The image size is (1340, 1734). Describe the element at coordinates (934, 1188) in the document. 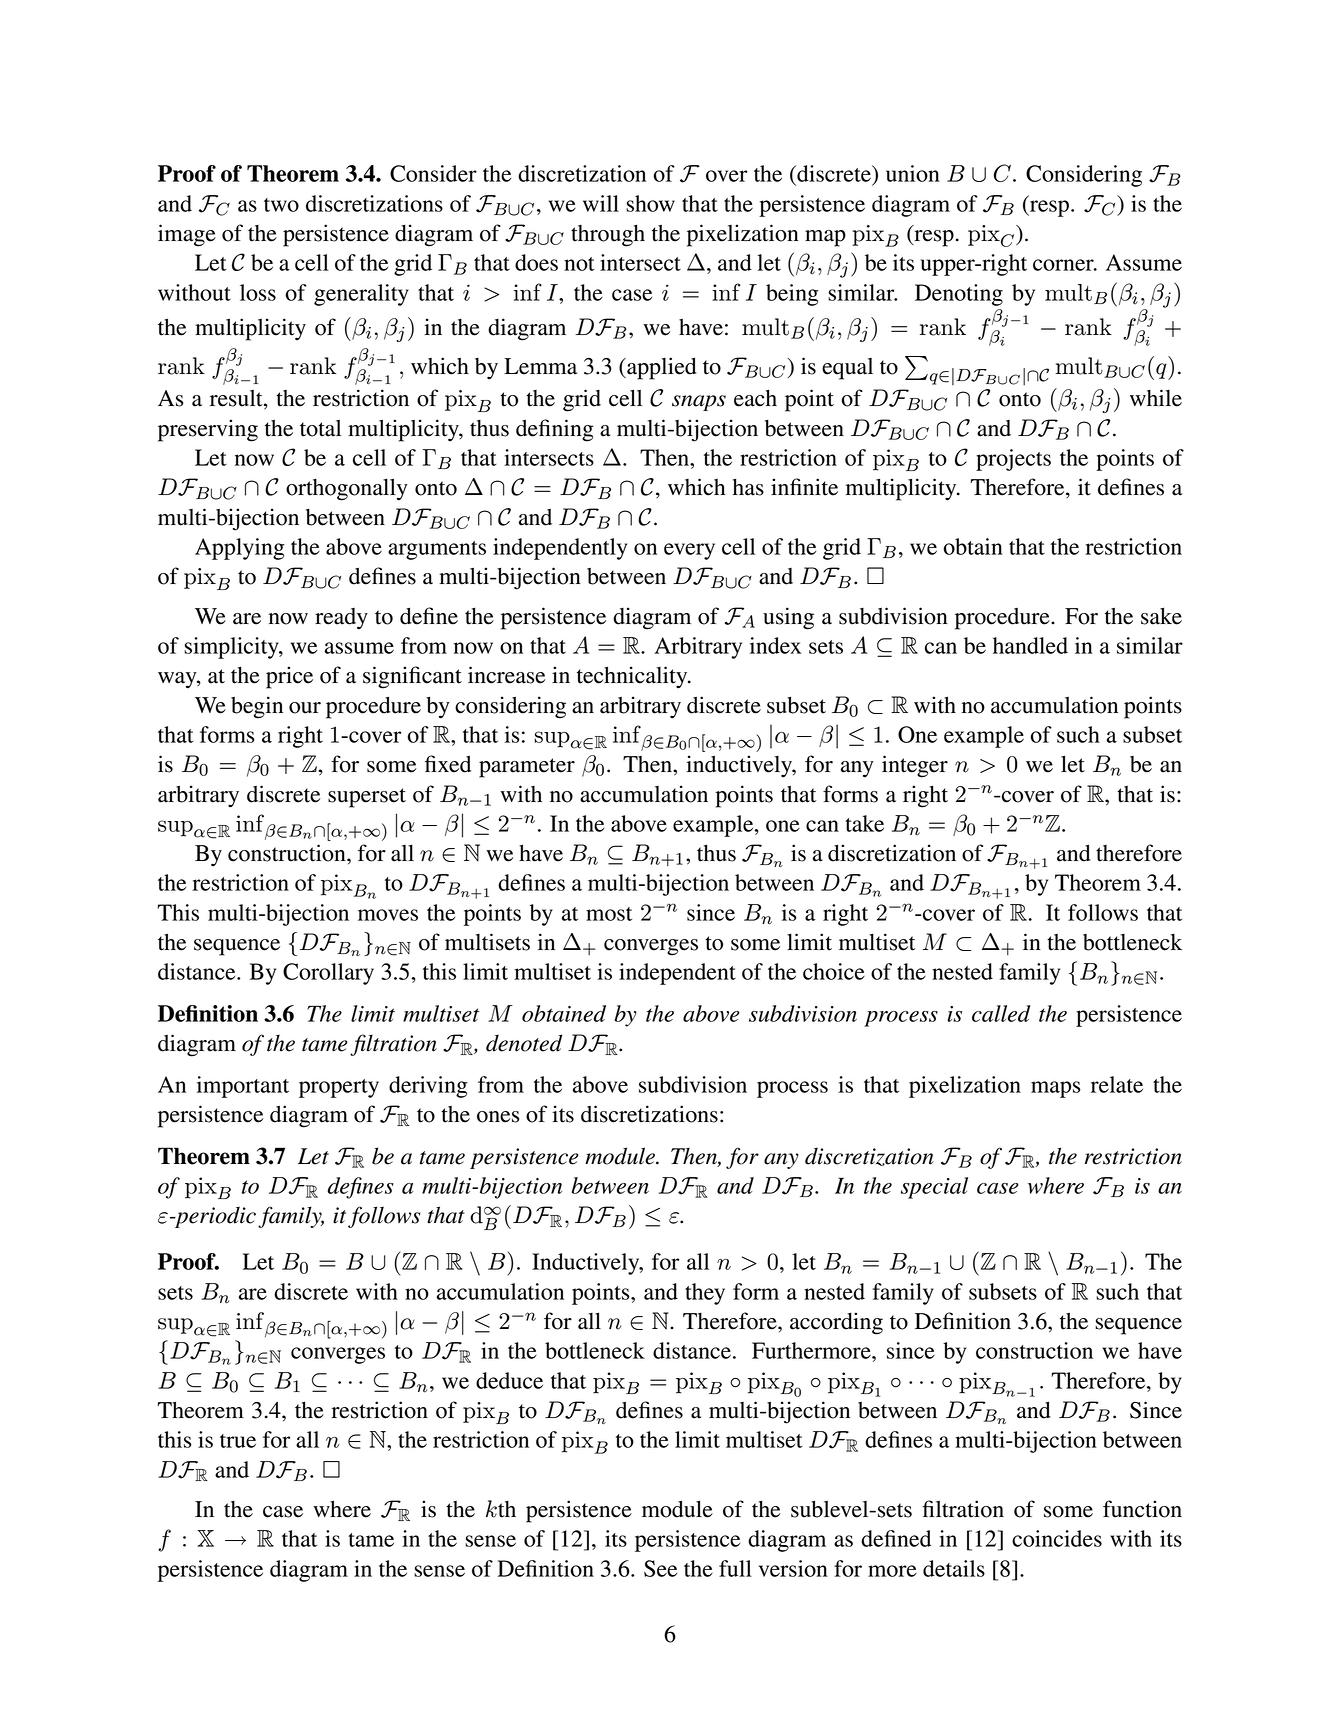

I see `special` at that location.
